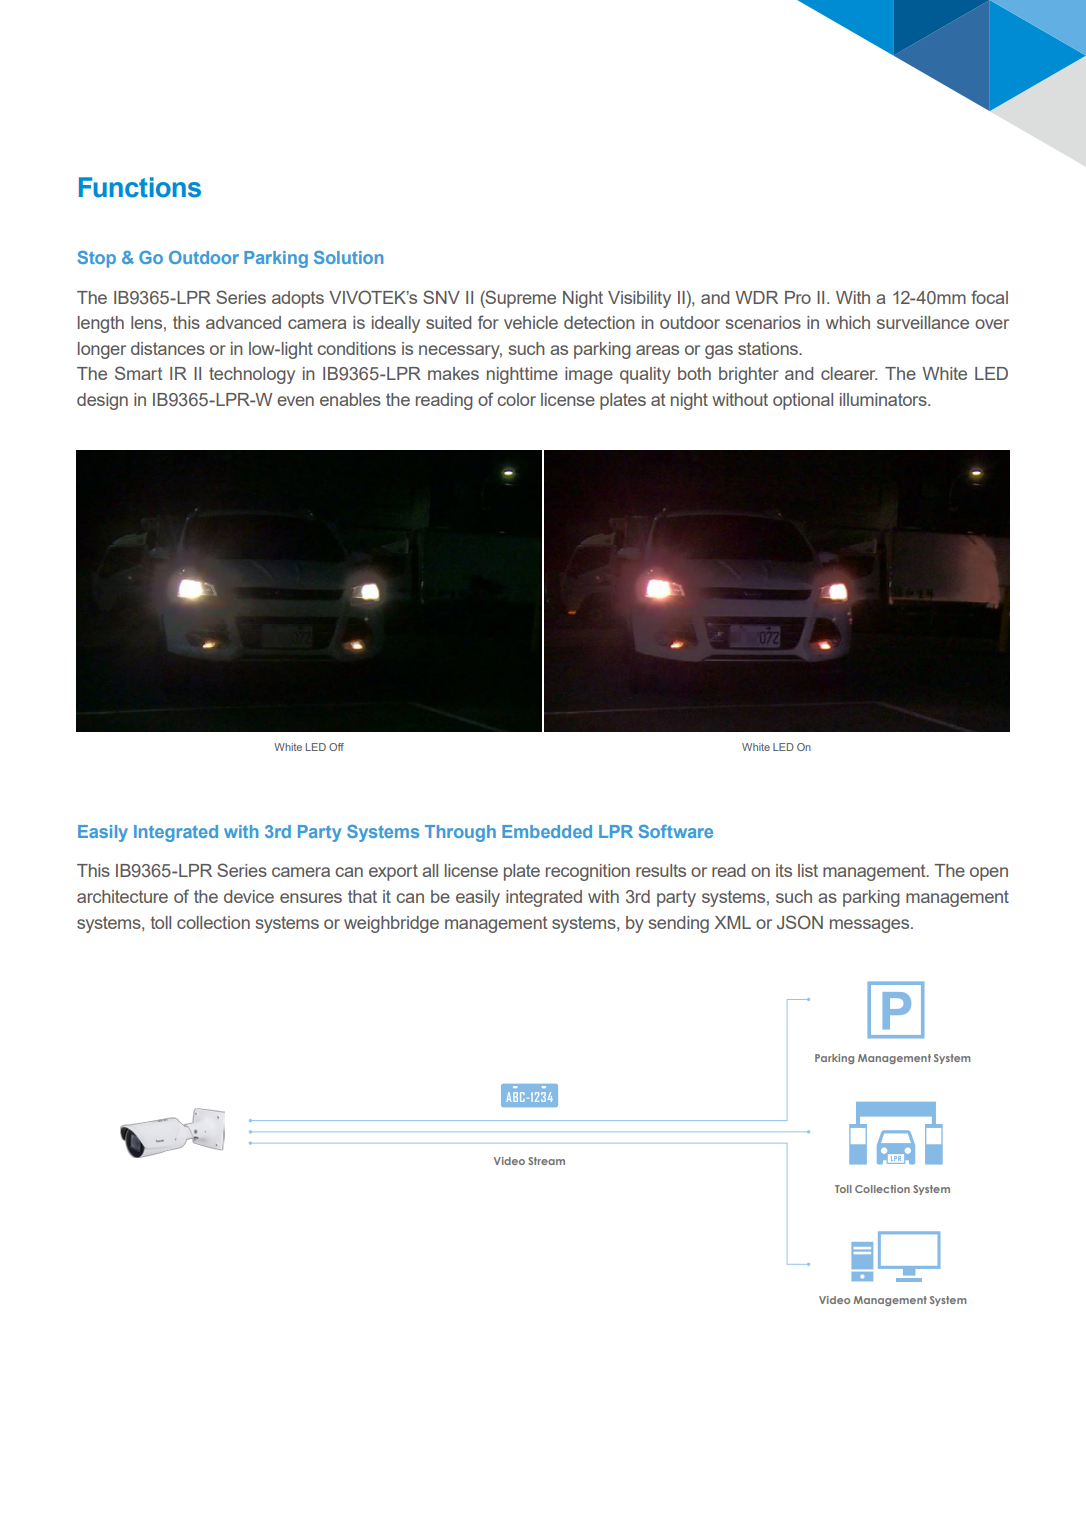 This screenshot has height=1536, width=1086. I want to click on sending, so click(678, 924).
